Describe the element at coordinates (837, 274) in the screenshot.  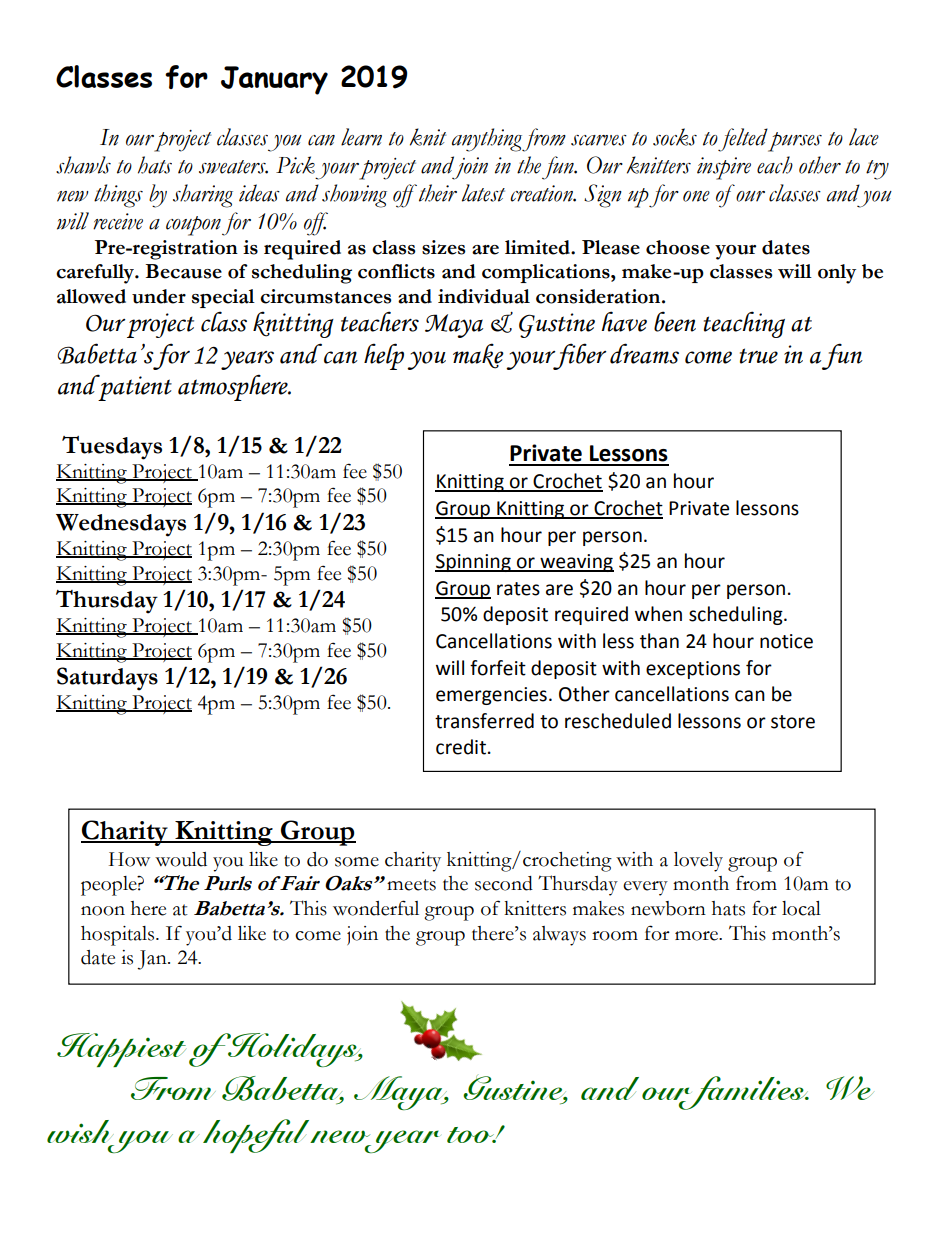
I see `only` at that location.
